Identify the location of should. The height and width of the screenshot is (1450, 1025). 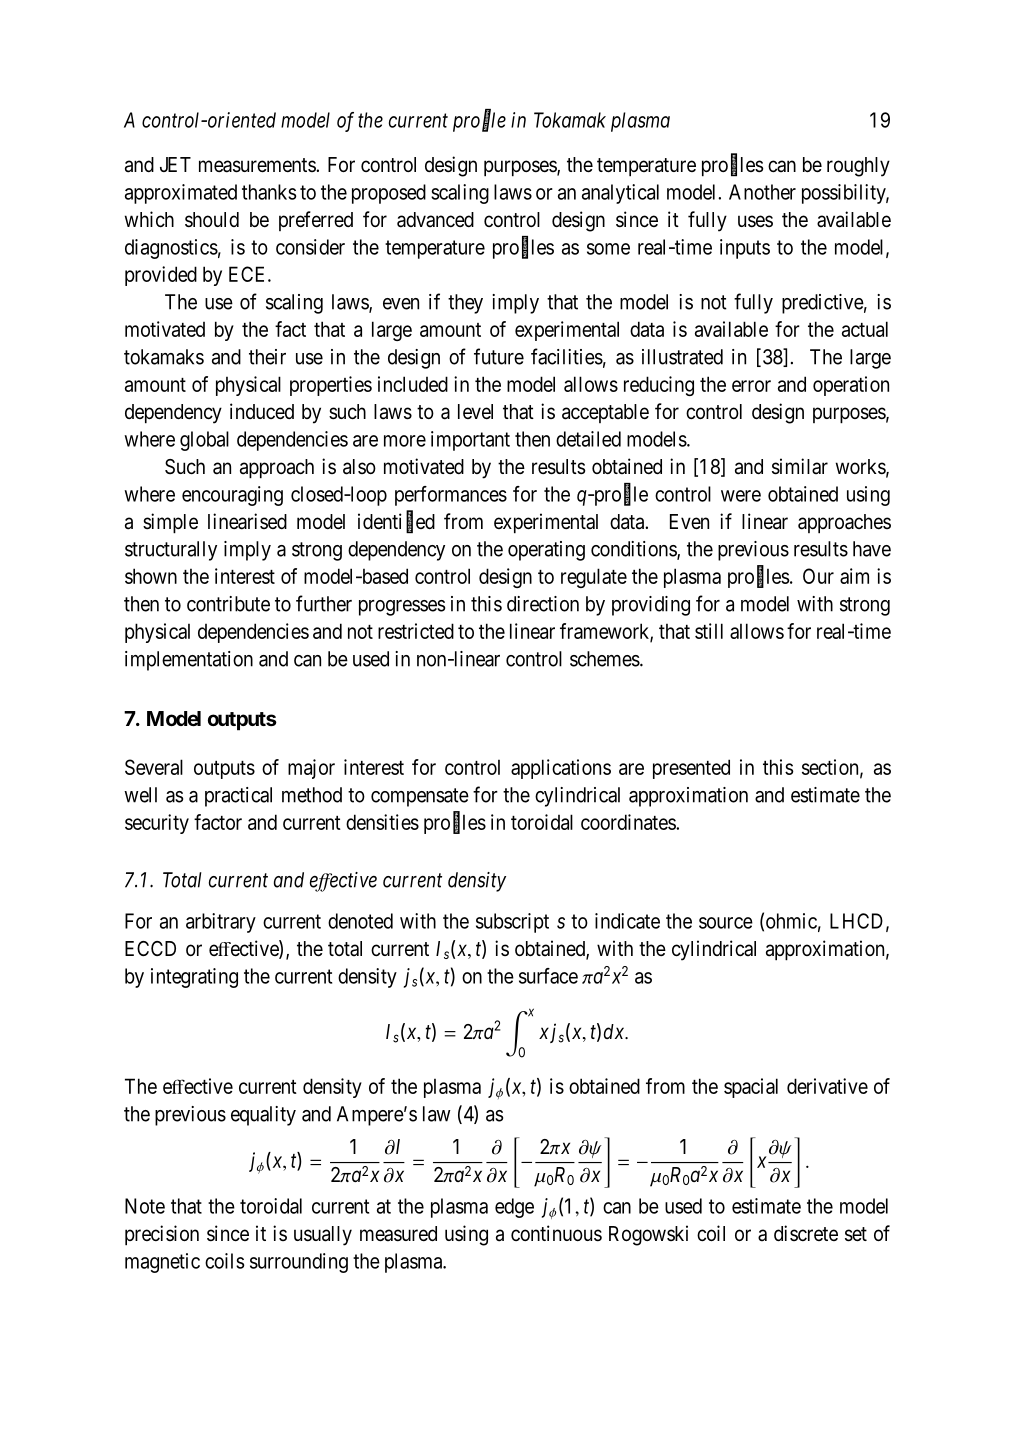
(212, 219).
